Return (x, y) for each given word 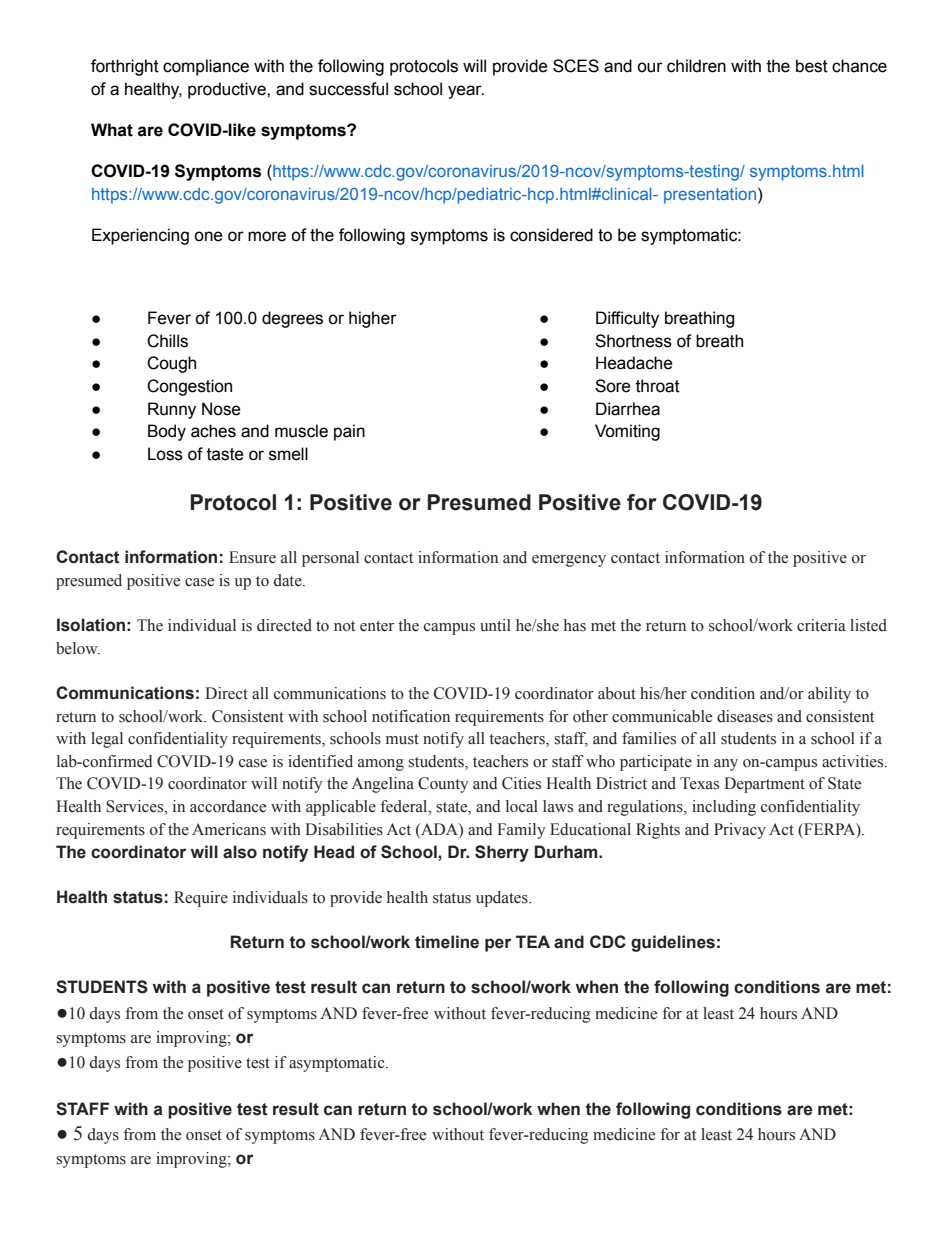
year (466, 92)
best (812, 66)
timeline (447, 942)
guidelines (673, 943)
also (240, 852)
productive (228, 90)
